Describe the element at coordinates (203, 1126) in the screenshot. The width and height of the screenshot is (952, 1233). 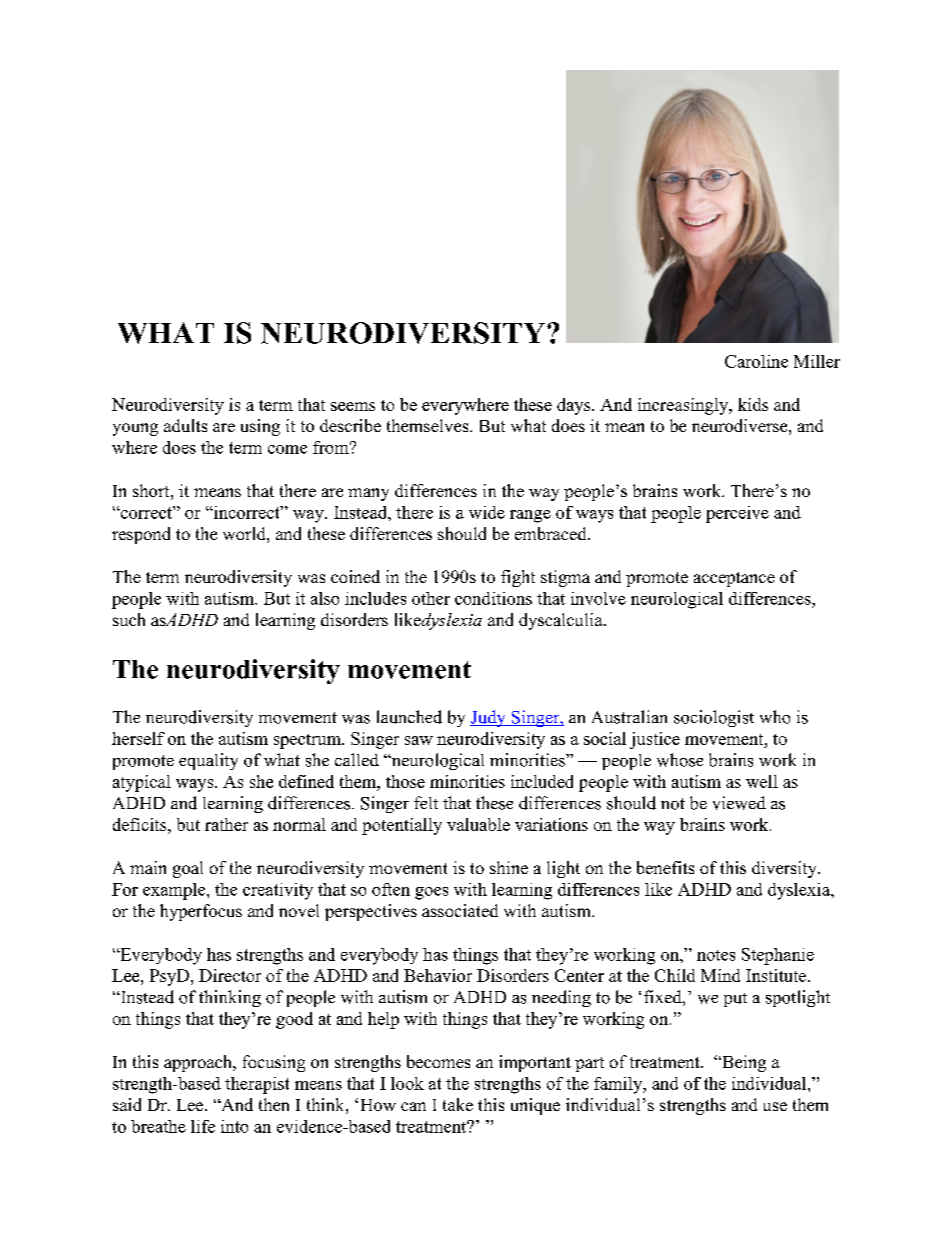
I see `life` at that location.
